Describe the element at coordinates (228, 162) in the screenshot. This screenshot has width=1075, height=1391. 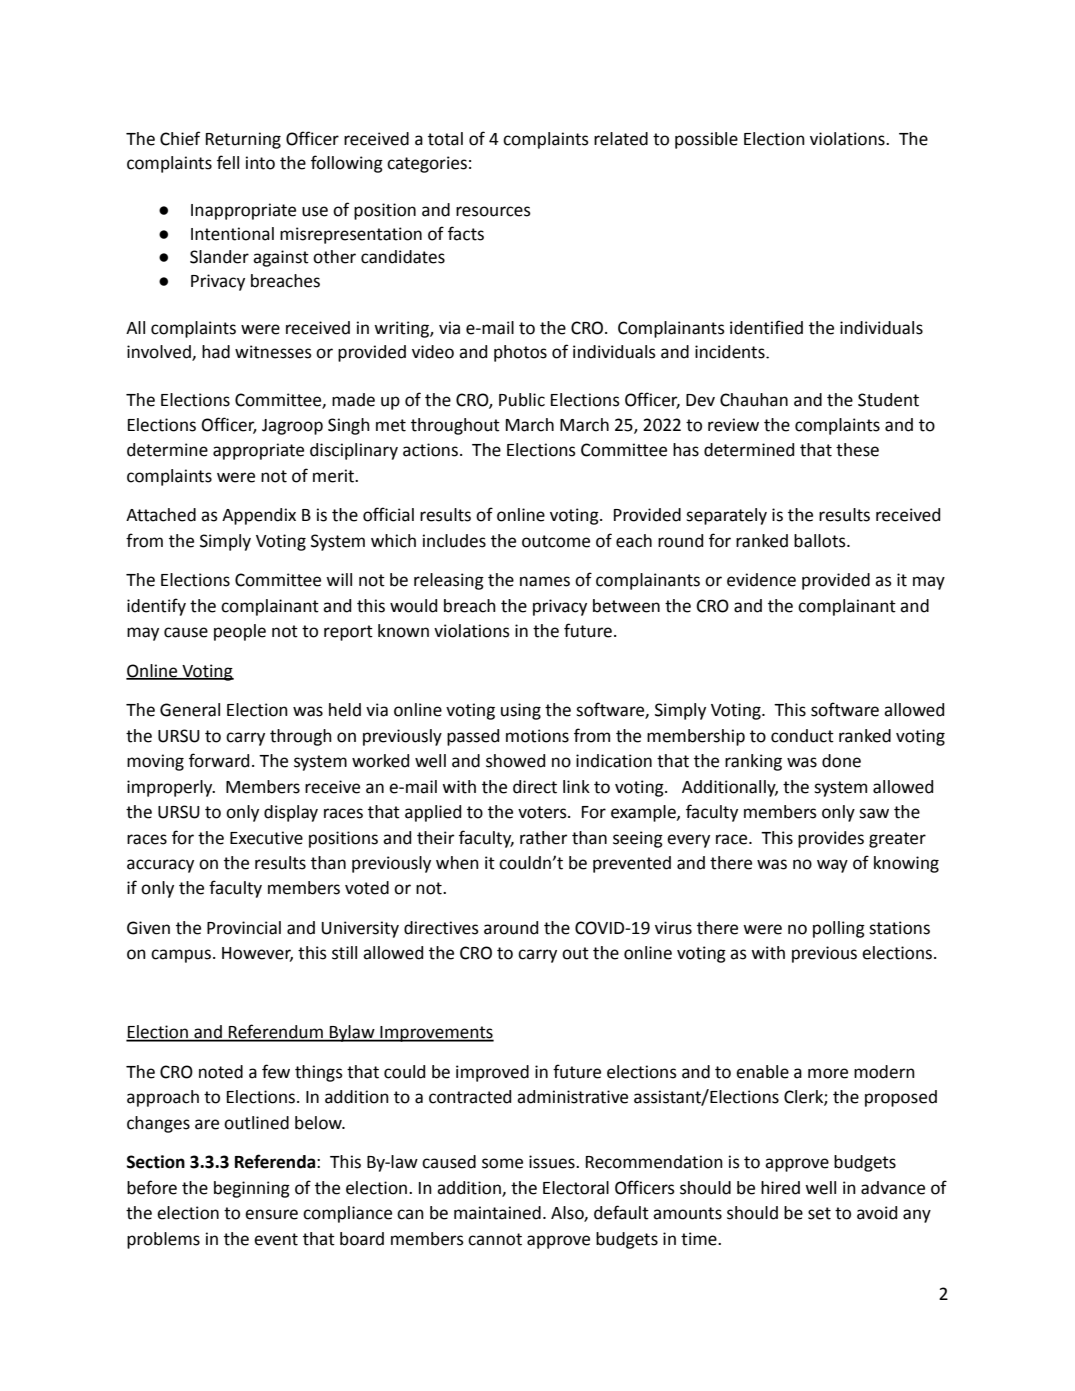
I see `fell` at that location.
